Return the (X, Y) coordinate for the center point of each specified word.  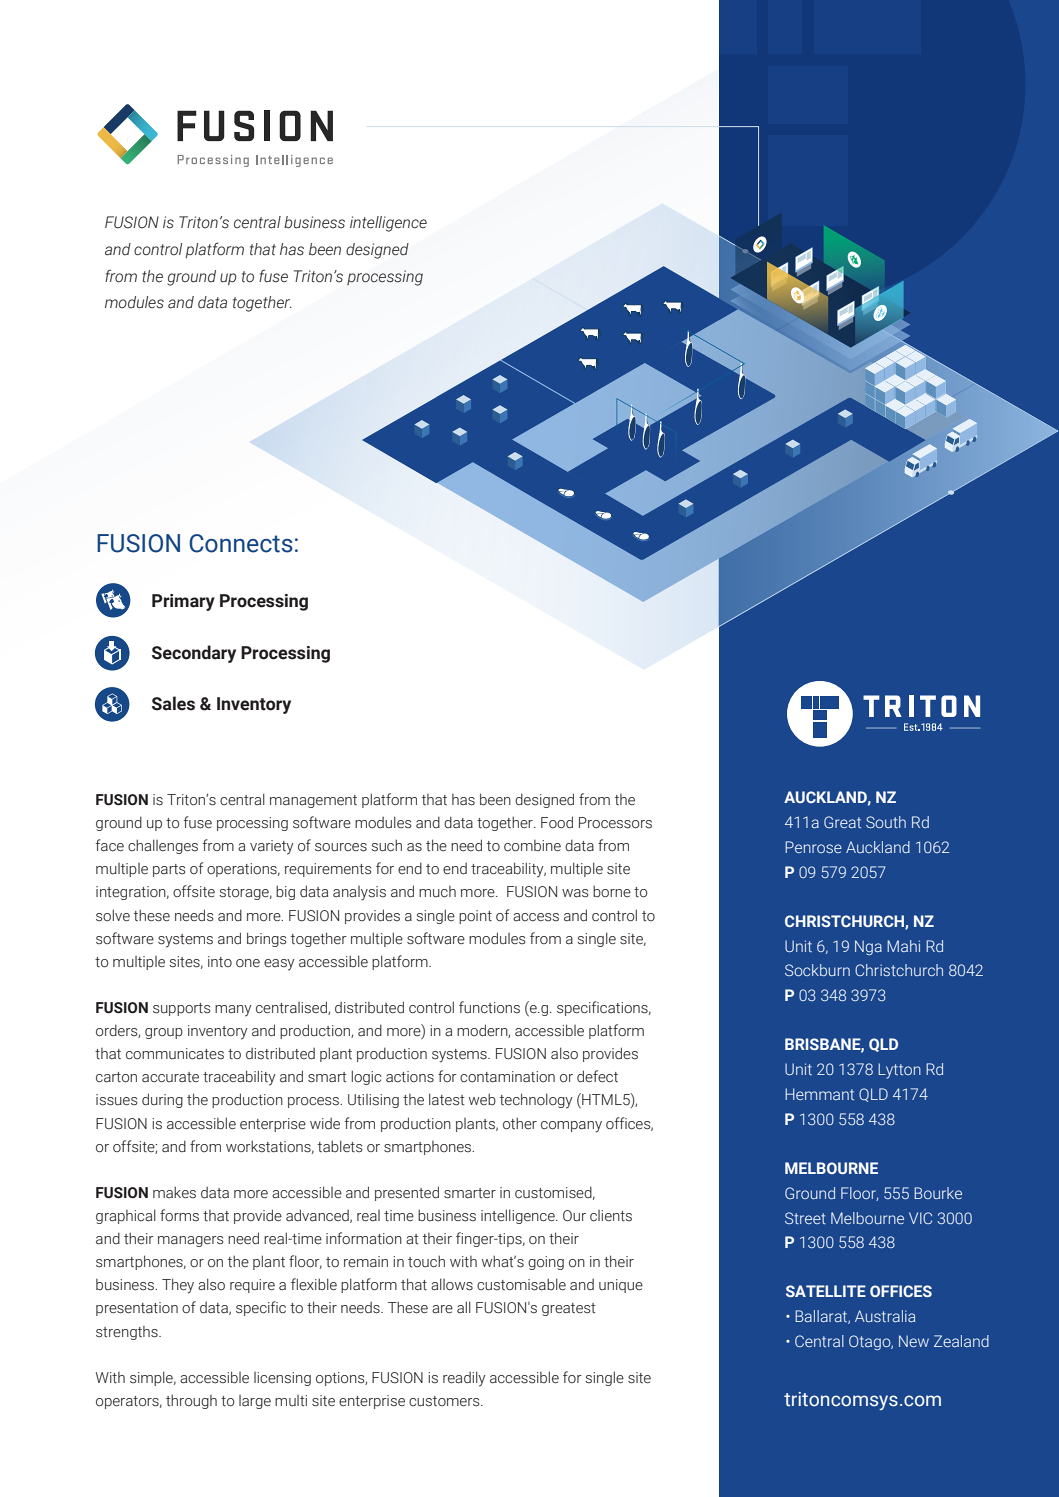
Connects (241, 543)
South (886, 822)
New (914, 1341)
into (220, 961)
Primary (183, 602)
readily (464, 1379)
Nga (868, 947)
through (191, 1401)
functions (489, 1007)
